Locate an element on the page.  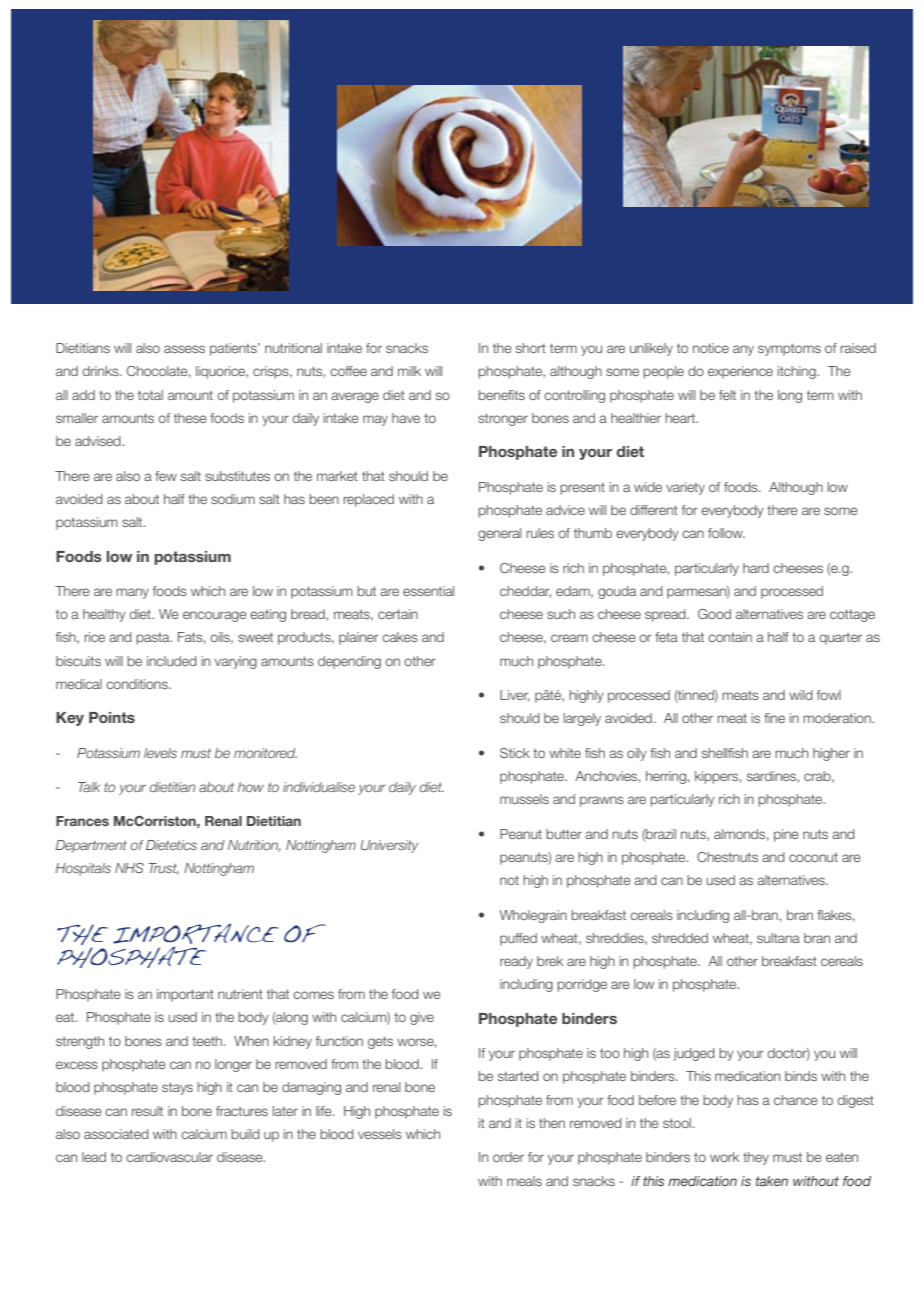
fine is located at coordinates (774, 718).
